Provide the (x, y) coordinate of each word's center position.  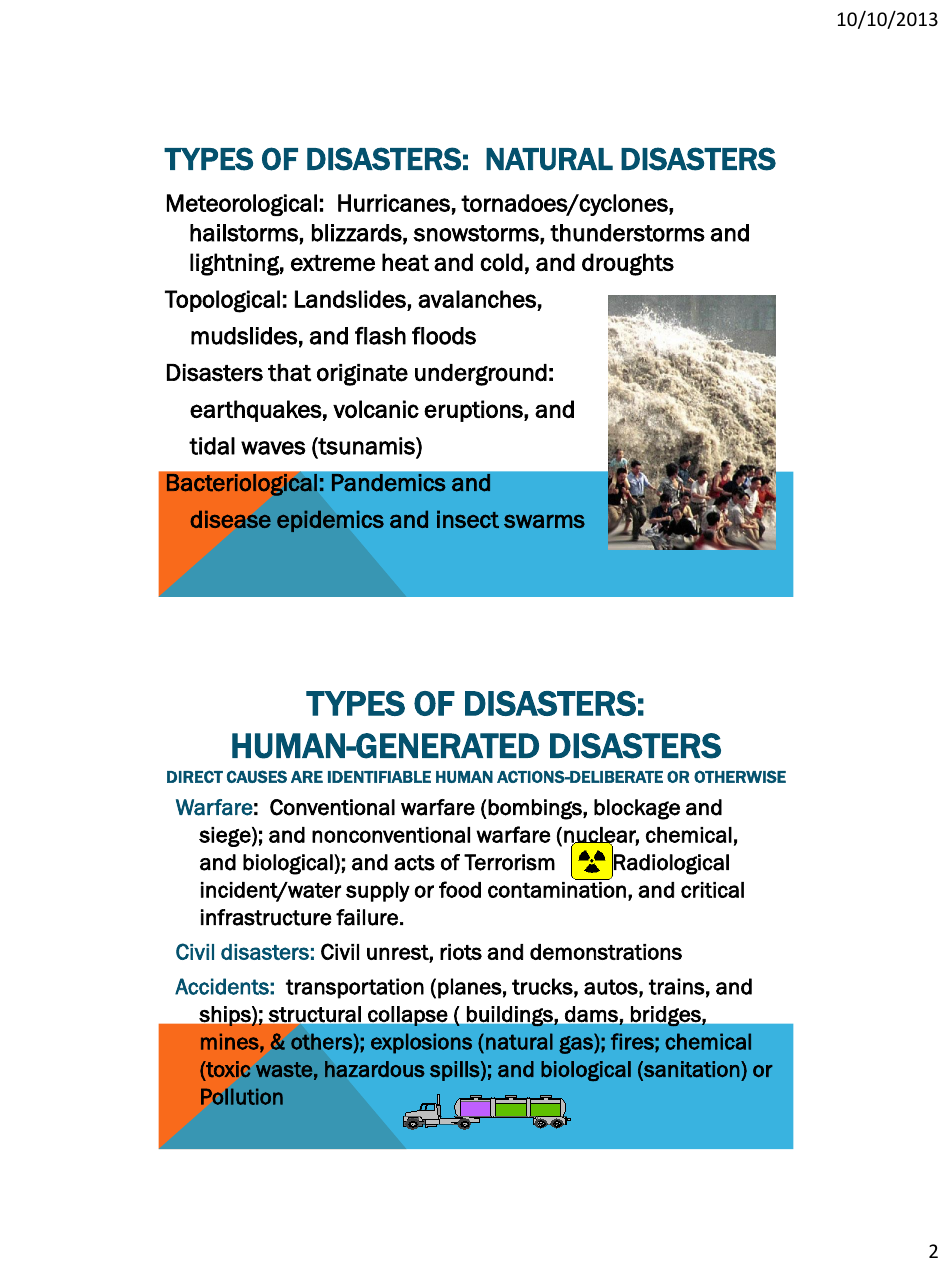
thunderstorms (627, 233)
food (460, 889)
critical (712, 890)
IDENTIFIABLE (379, 777)
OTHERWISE (740, 776)
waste (284, 1070)
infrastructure (266, 917)
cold (501, 262)
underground (481, 375)
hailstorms (244, 233)
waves (273, 448)
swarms (544, 521)
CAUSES (257, 776)
